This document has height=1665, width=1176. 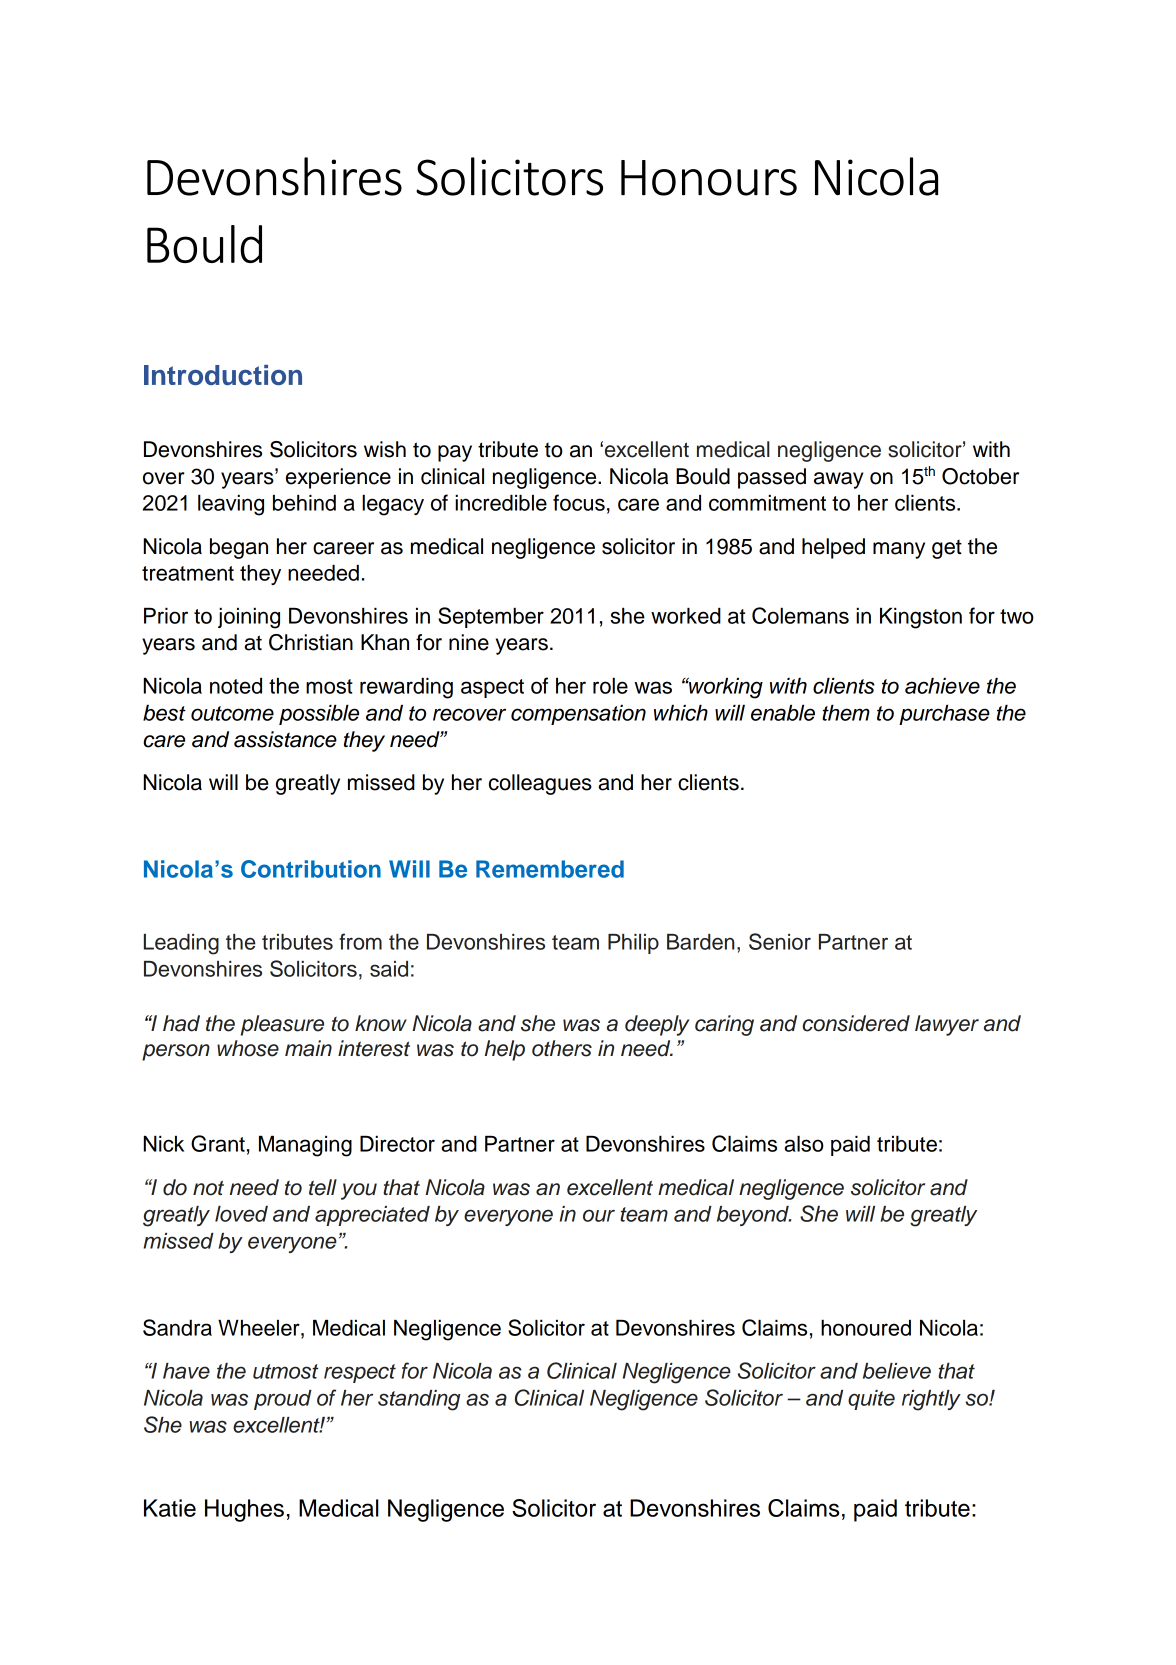 I want to click on Hughes, so click(x=244, y=1510).
